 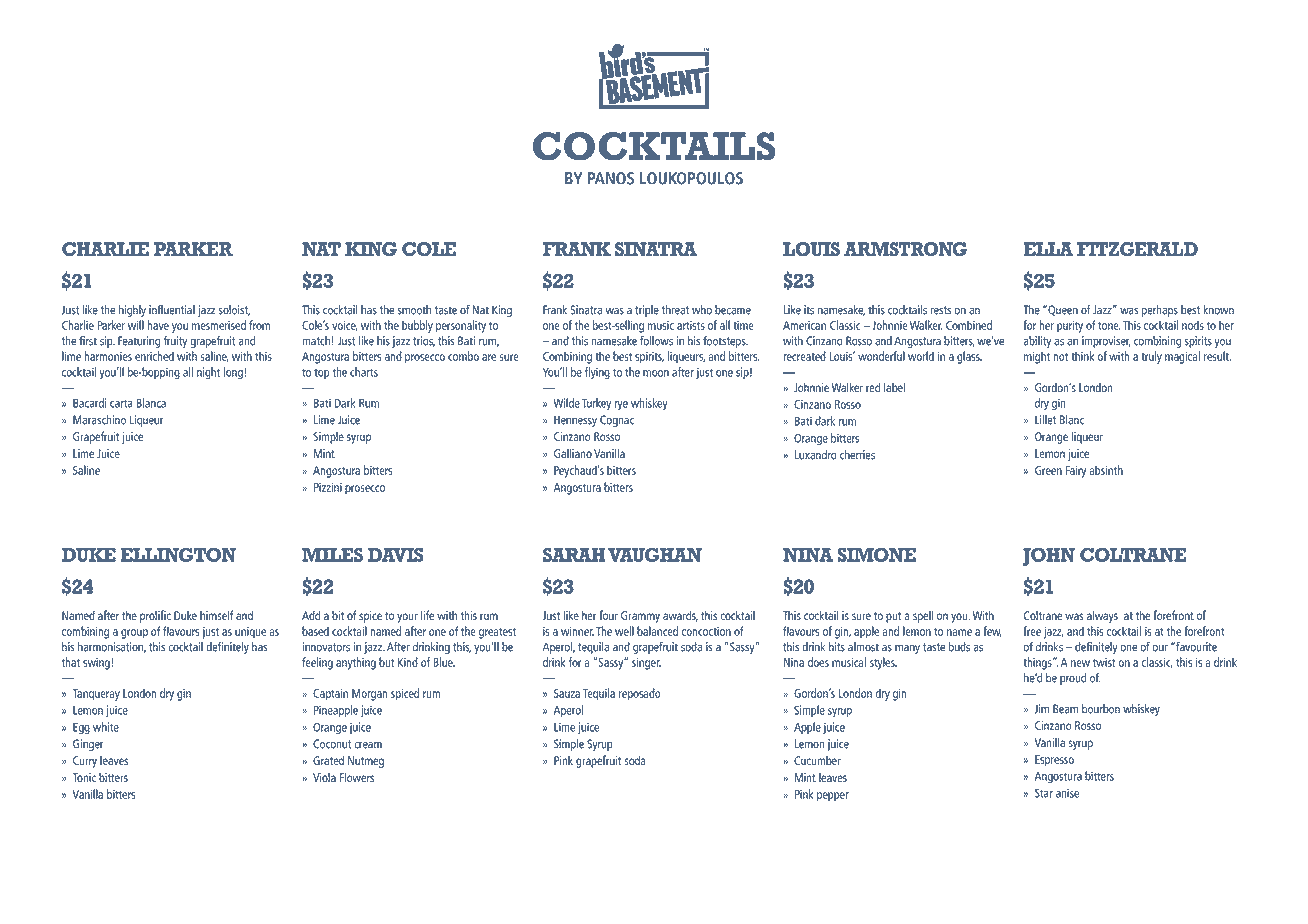 What do you see at coordinates (675, 310) in the document?
I see `threat` at bounding box center [675, 310].
